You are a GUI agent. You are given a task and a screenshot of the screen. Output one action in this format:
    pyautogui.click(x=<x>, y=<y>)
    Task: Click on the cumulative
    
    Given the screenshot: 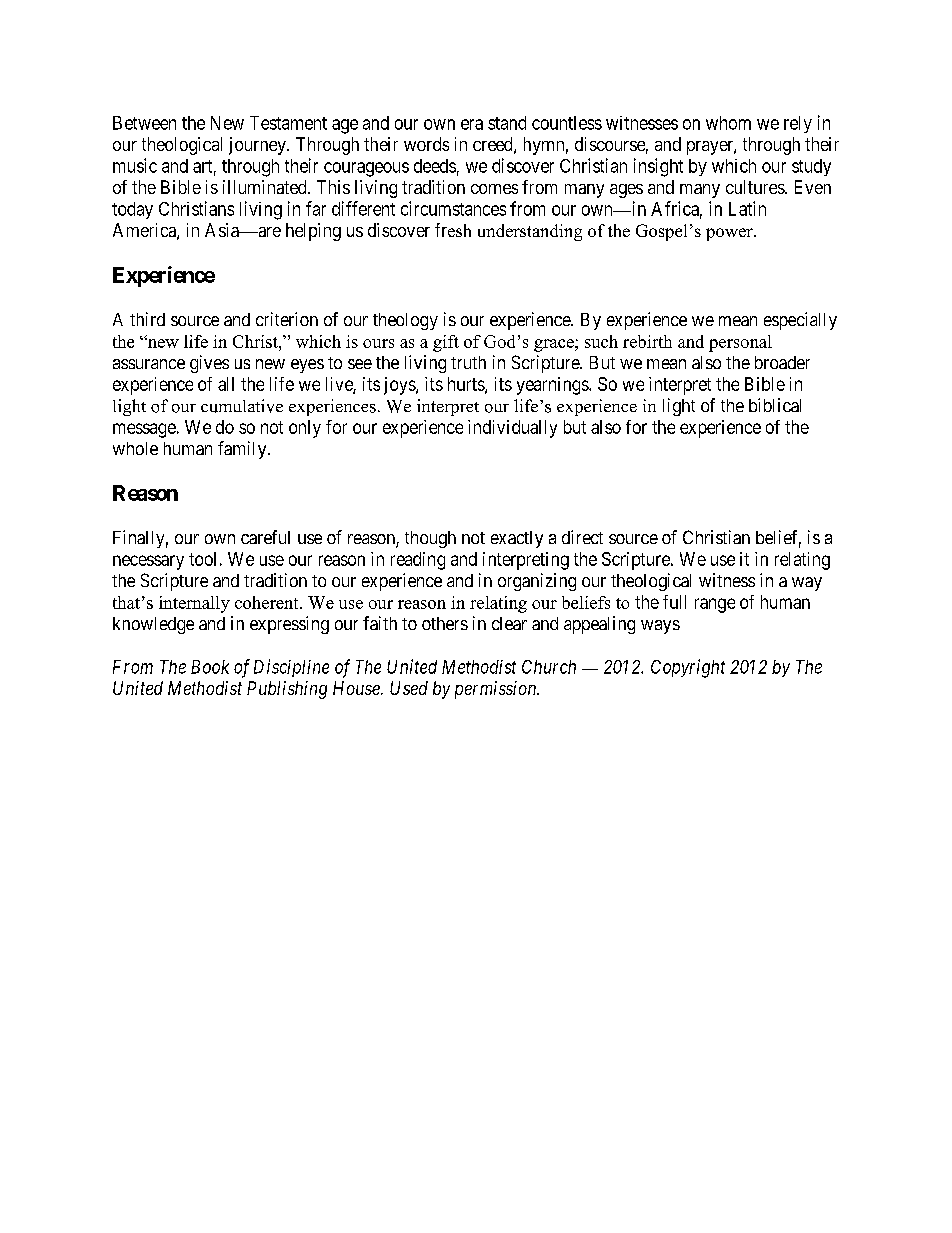 What is the action you would take?
    pyautogui.click(x=242, y=406)
